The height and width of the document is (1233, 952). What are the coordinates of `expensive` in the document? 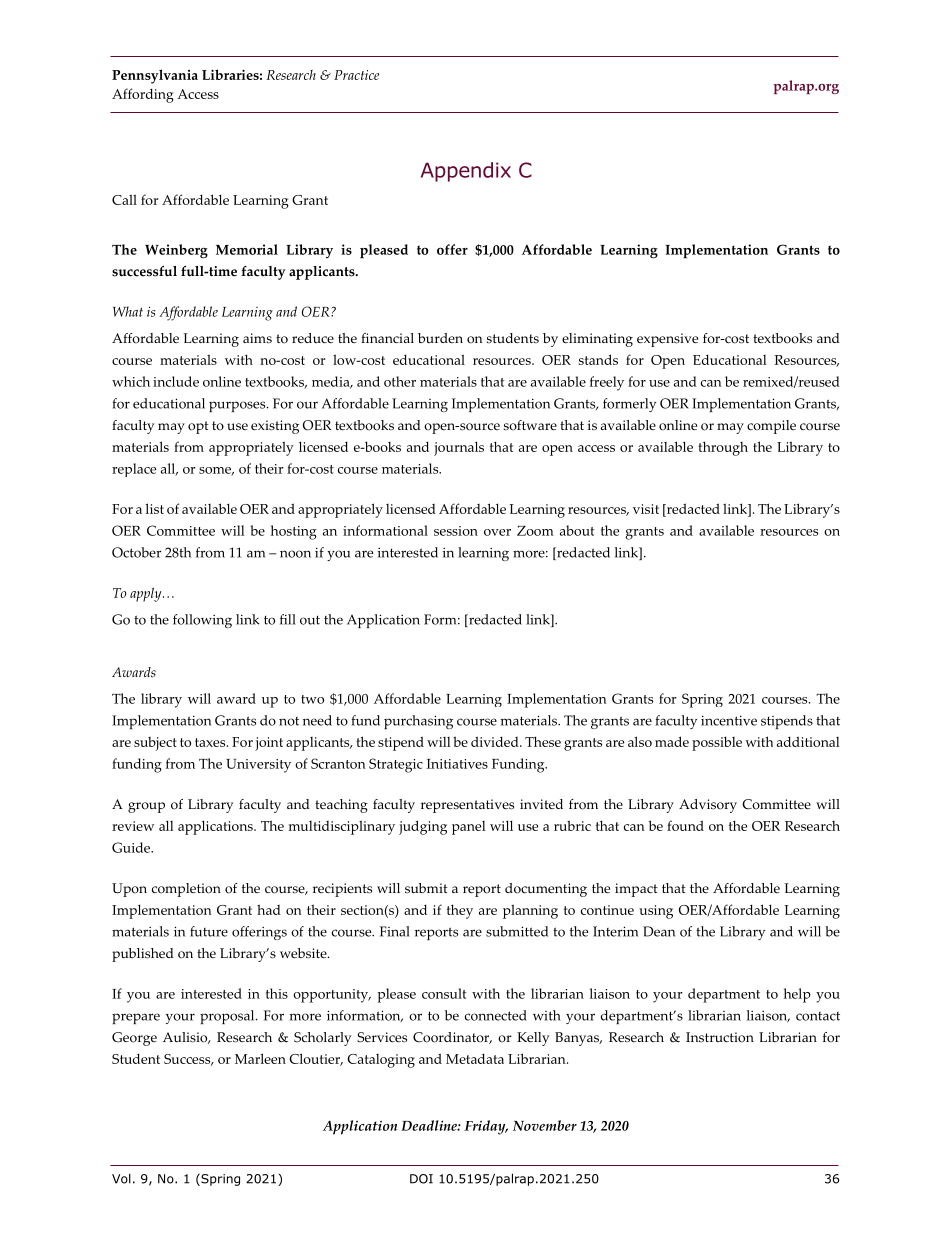 It's located at (667, 340).
